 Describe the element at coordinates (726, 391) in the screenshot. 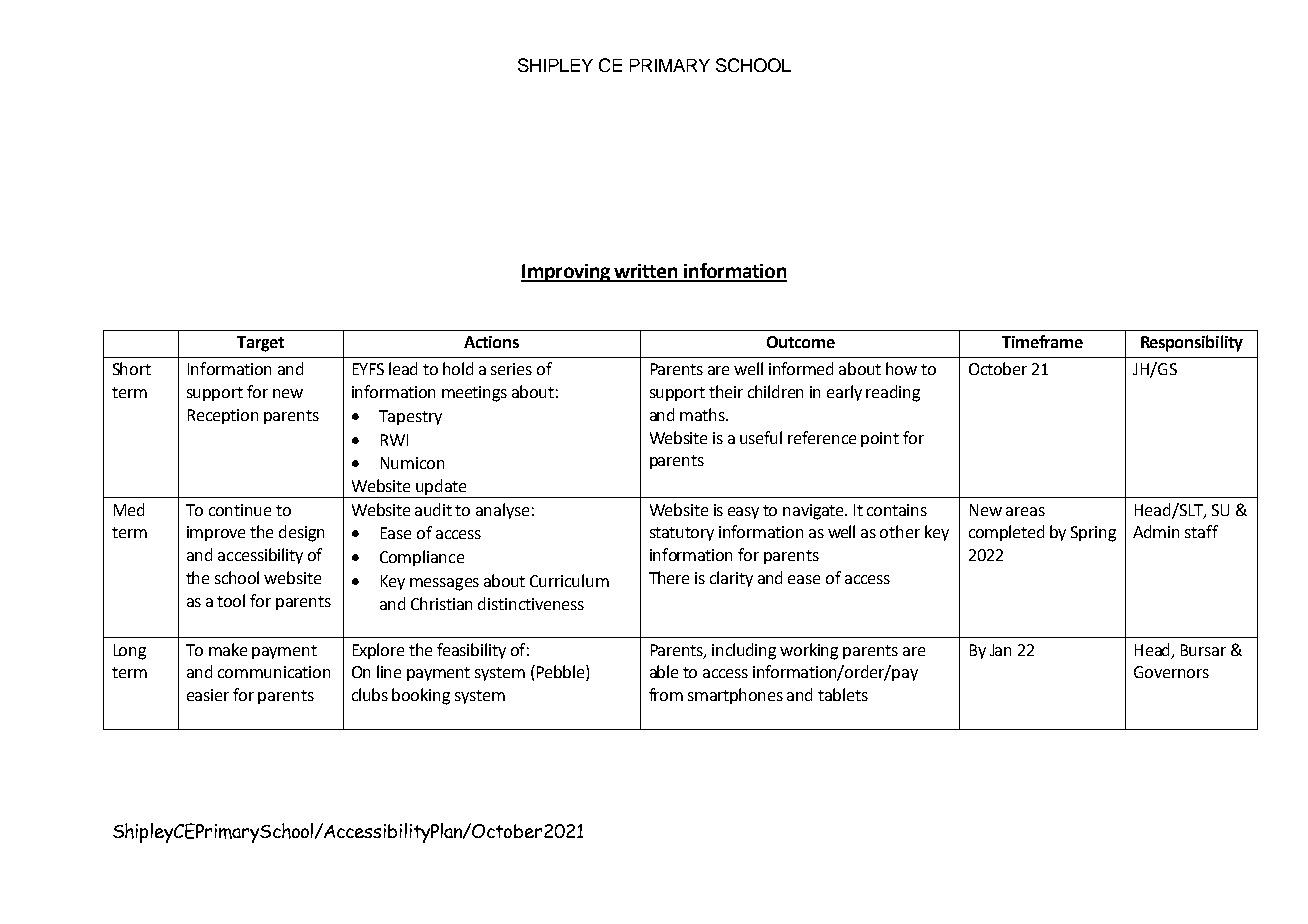

I see `their` at that location.
